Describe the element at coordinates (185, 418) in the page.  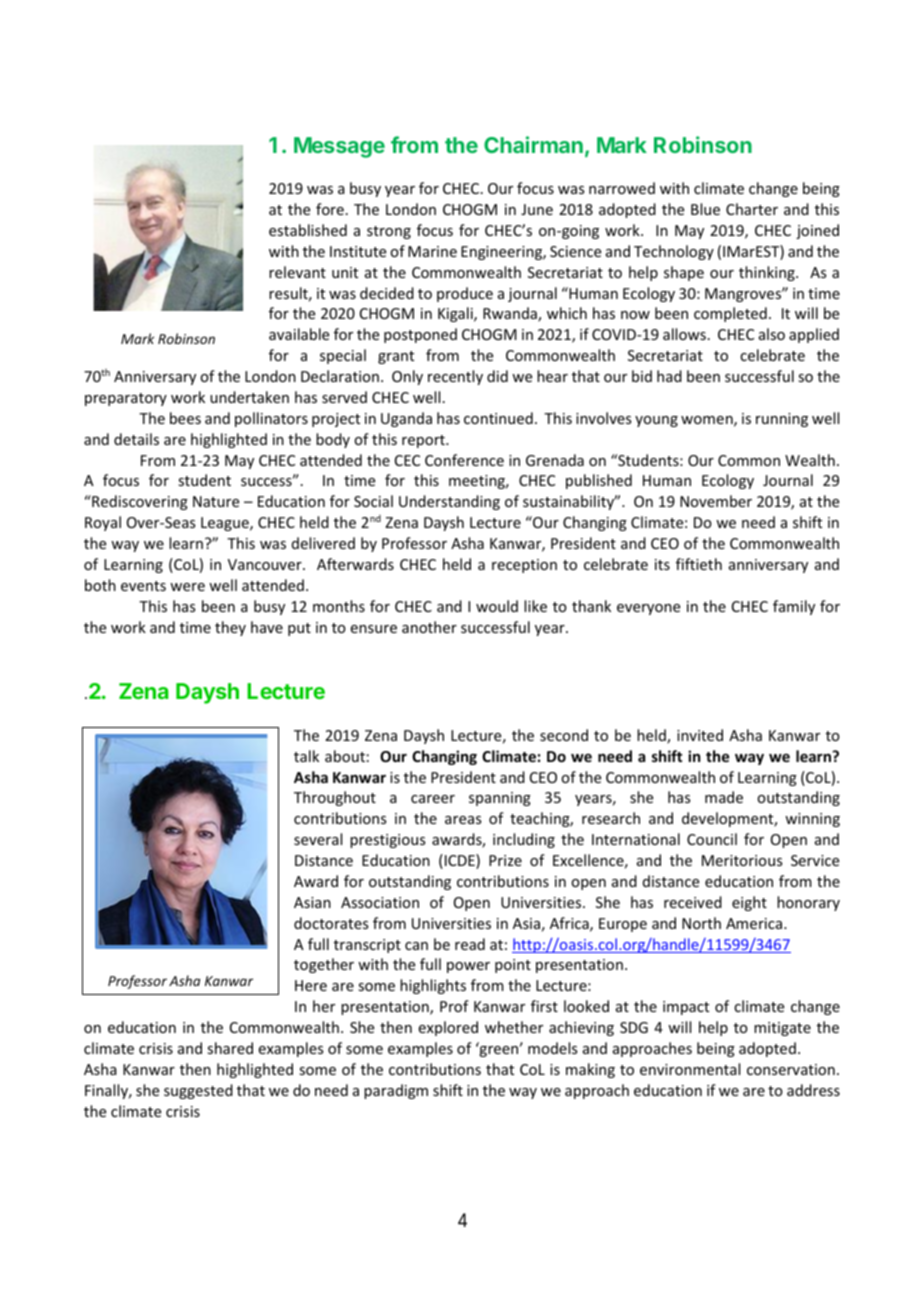
I see `bees` at that location.
